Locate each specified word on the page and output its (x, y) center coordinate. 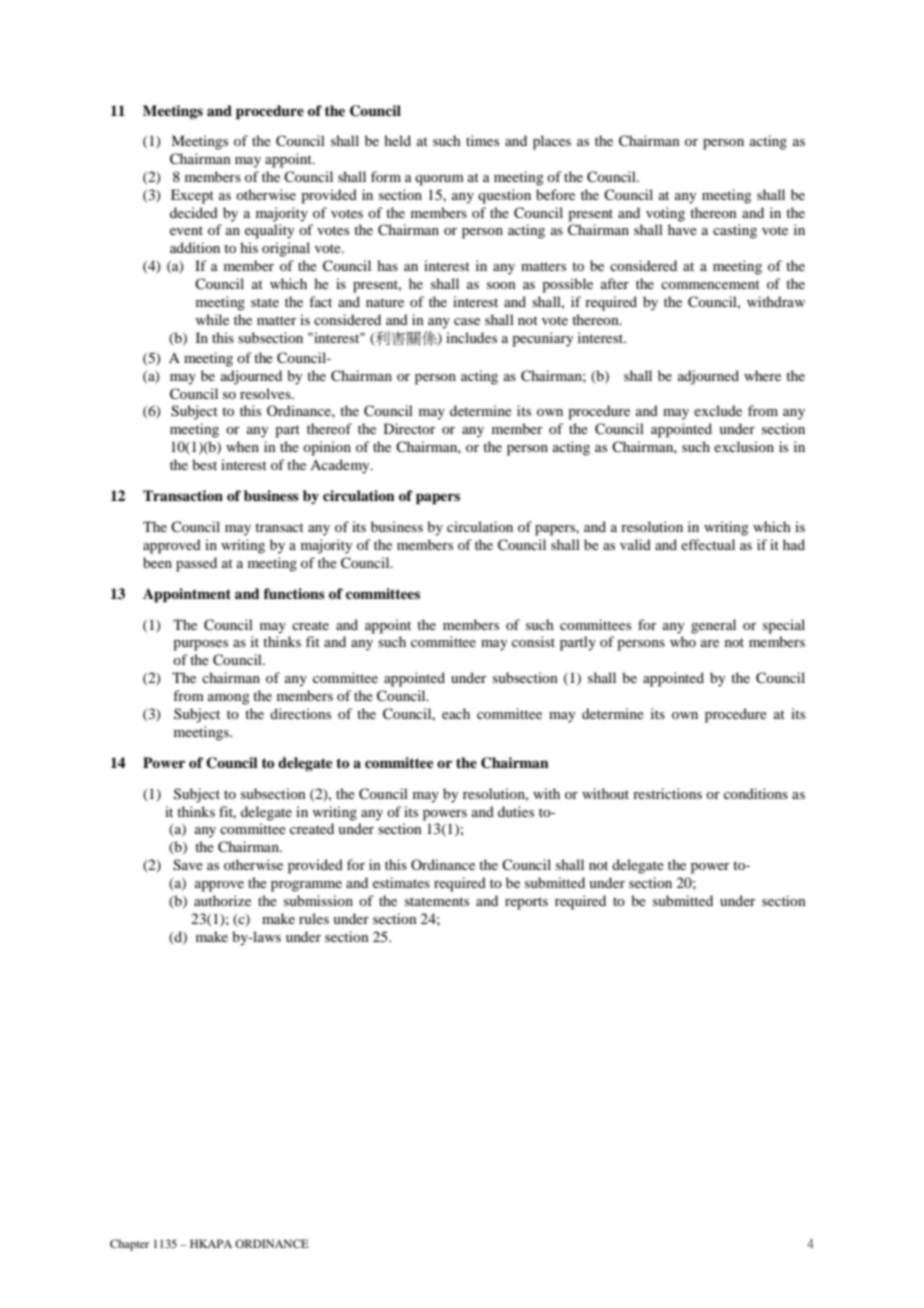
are (710, 643)
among (229, 699)
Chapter (129, 1245)
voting (665, 214)
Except (192, 196)
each (456, 713)
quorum (439, 180)
